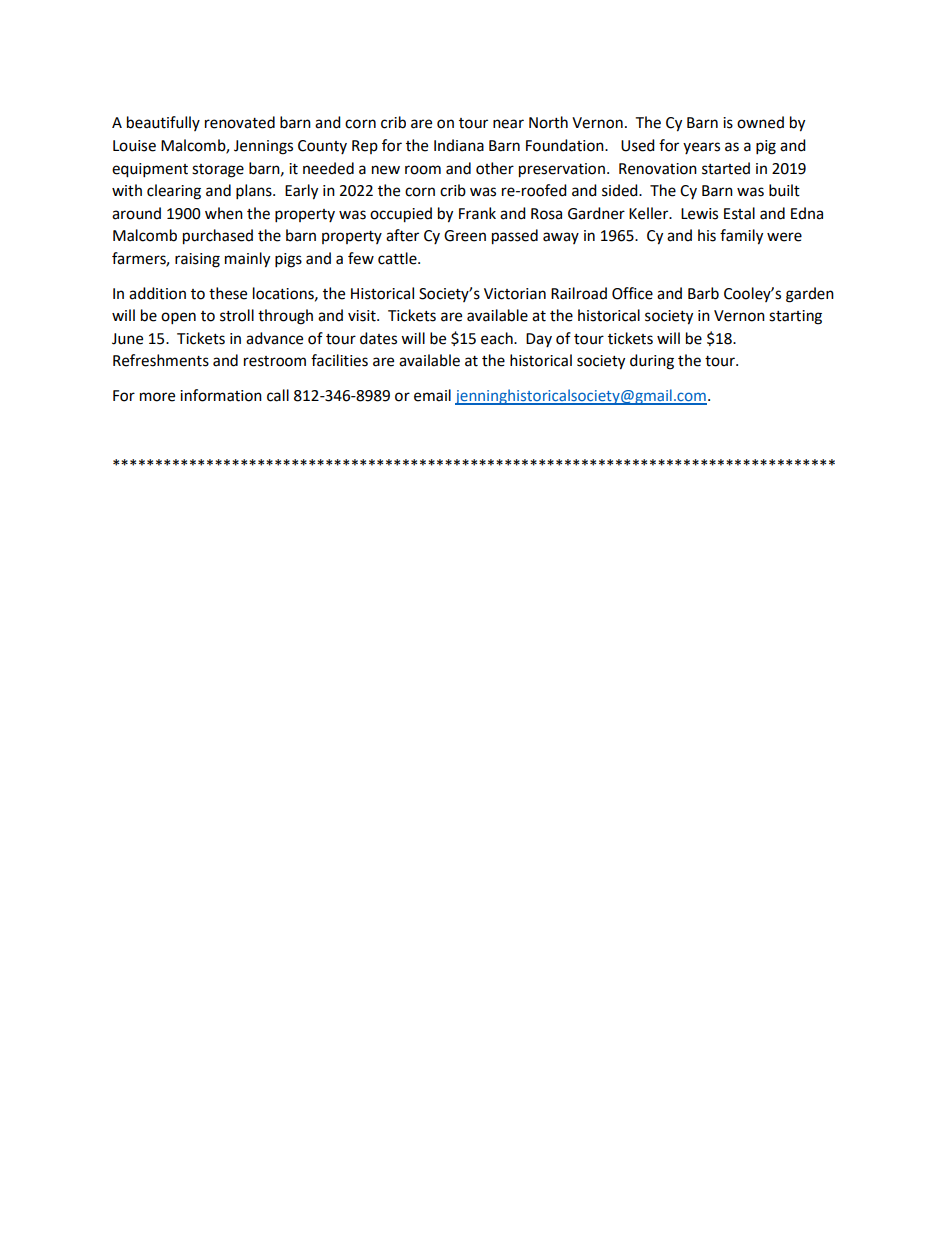 Image resolution: width=952 pixels, height=1233 pixels. Describe the element at coordinates (508, 124) in the screenshot. I see `near` at that location.
